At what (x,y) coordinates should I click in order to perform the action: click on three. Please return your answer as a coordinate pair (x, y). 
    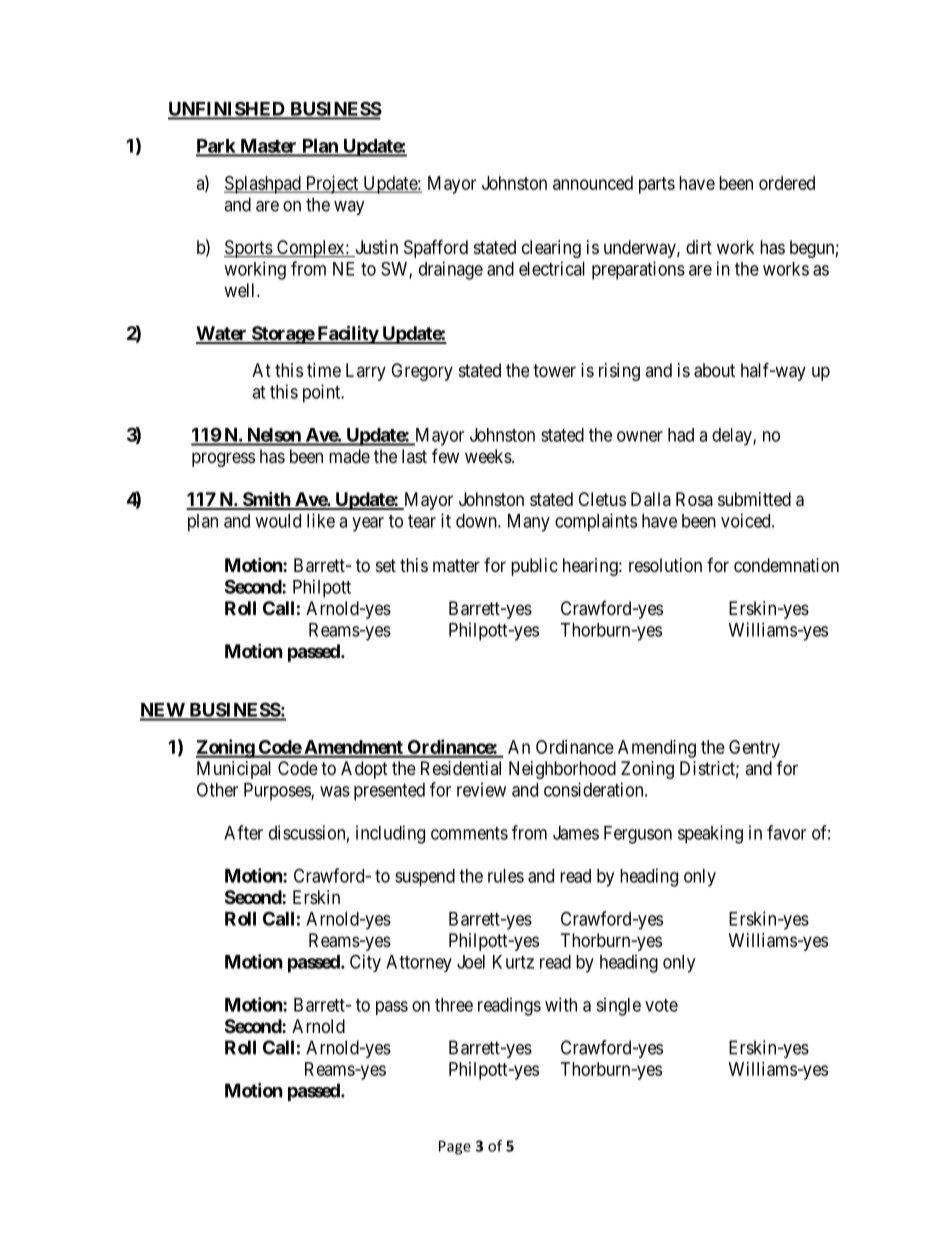
    Looking at the image, I should click on (454, 1005).
